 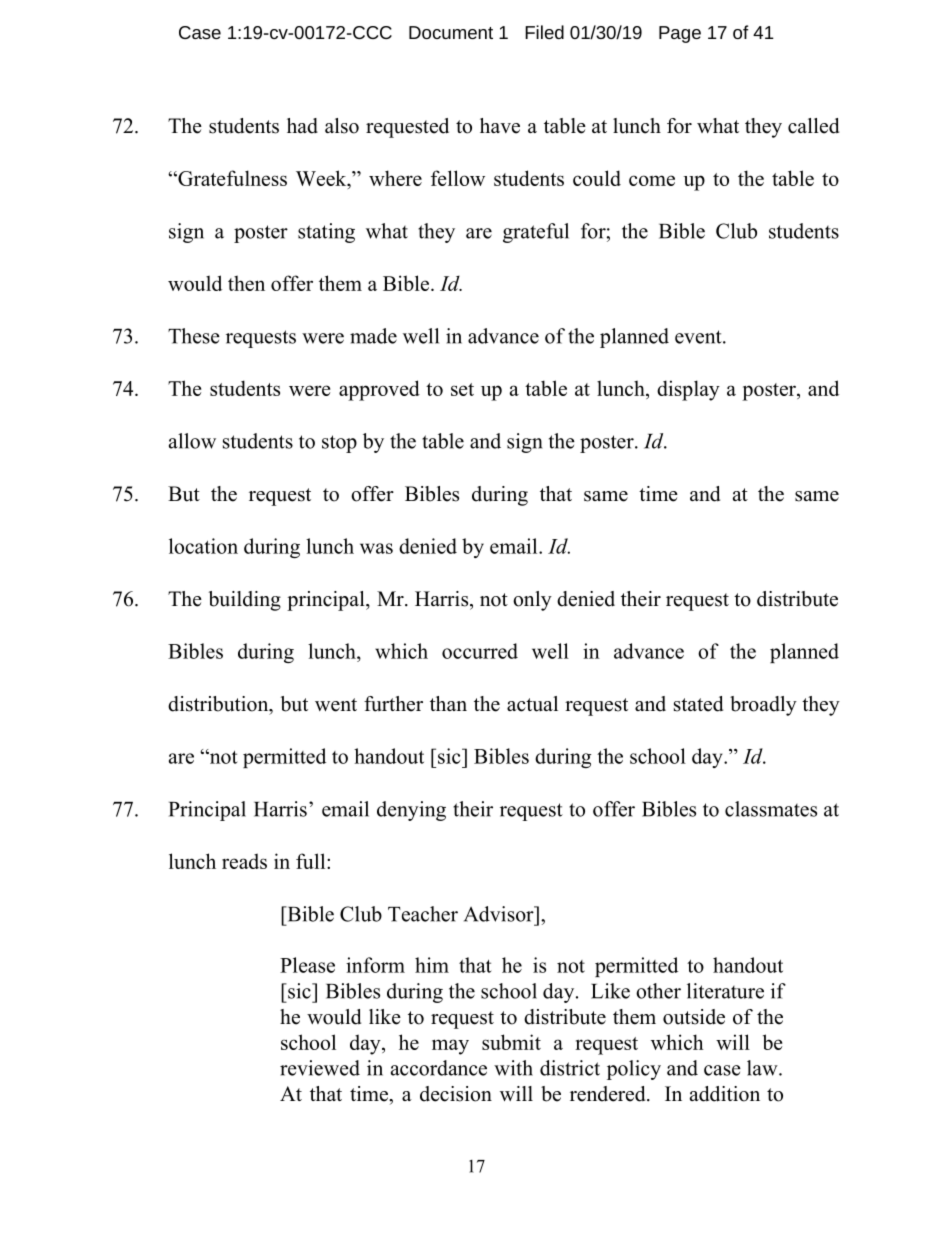 What do you see at coordinates (680, 34) in the screenshot?
I see `Page` at bounding box center [680, 34].
